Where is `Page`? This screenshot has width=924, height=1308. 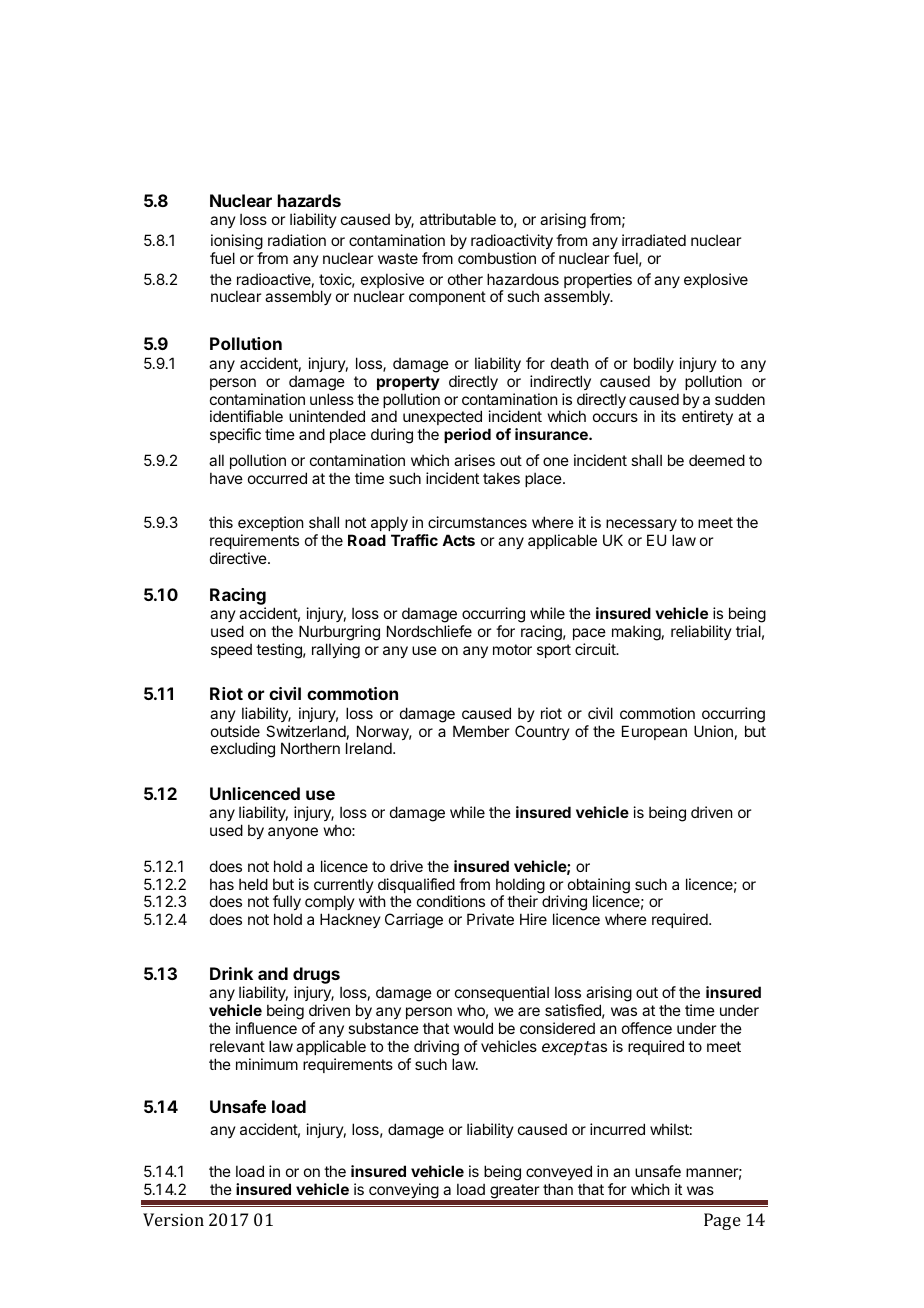 Page is located at coordinates (722, 1221).
